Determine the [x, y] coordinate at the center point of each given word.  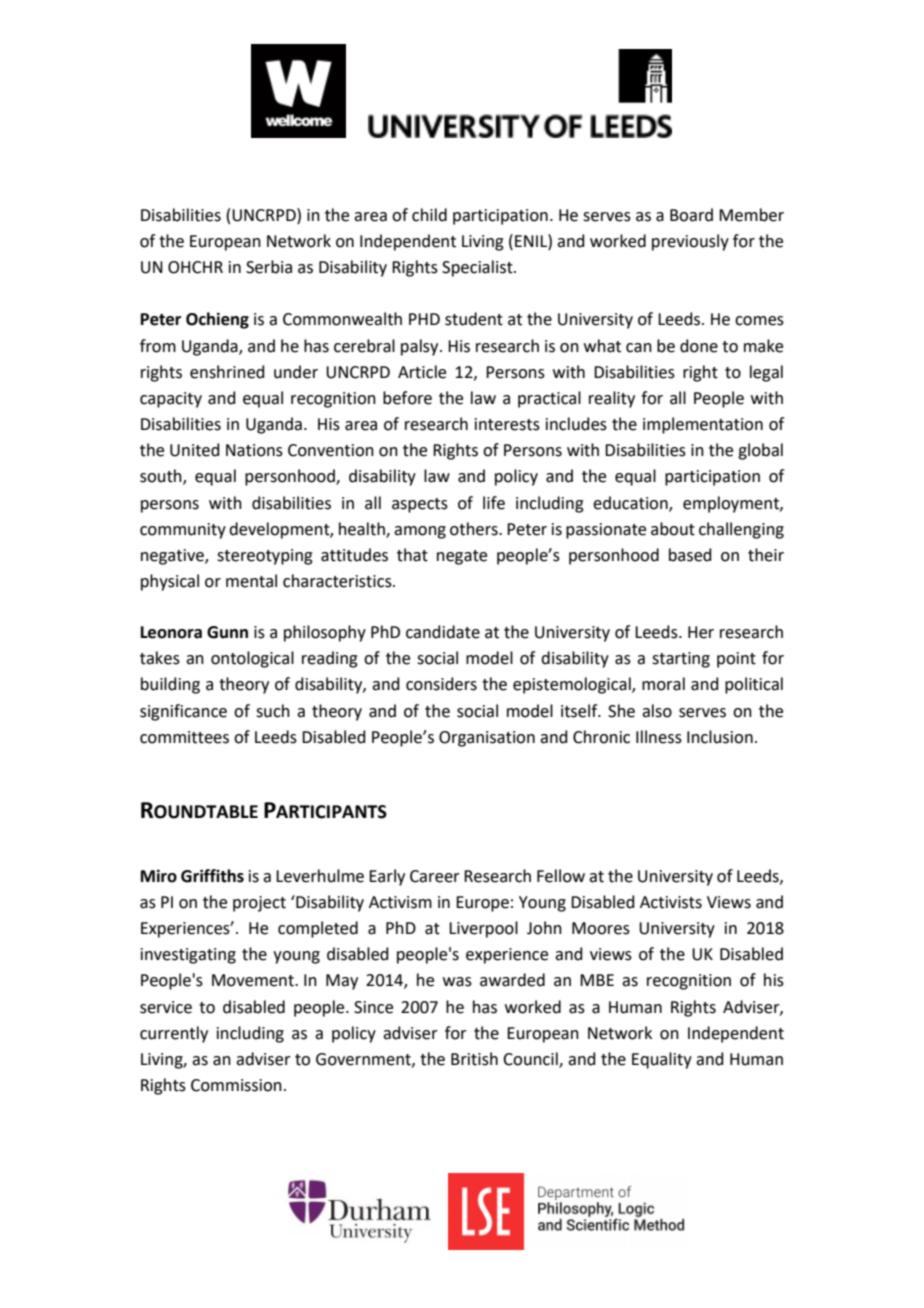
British [474, 1059]
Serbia [269, 267]
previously [690, 242]
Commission [236, 1085]
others [475, 529]
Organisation [487, 739]
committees [184, 737]
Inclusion [720, 737]
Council [531, 1059]
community [183, 531]
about [673, 529]
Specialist [478, 268]
